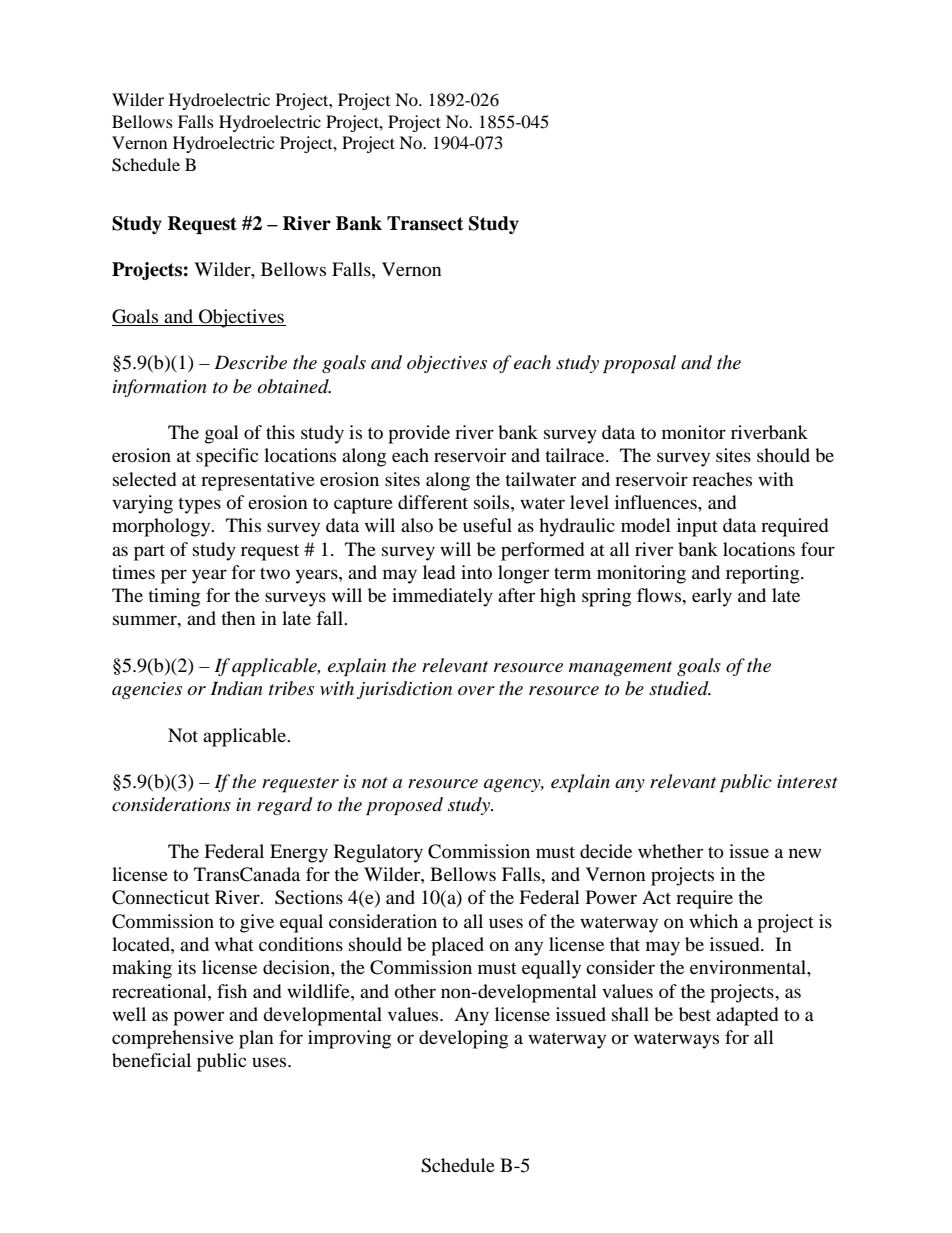 The height and width of the page is (1233, 952). I want to click on Energy, so click(299, 853).
